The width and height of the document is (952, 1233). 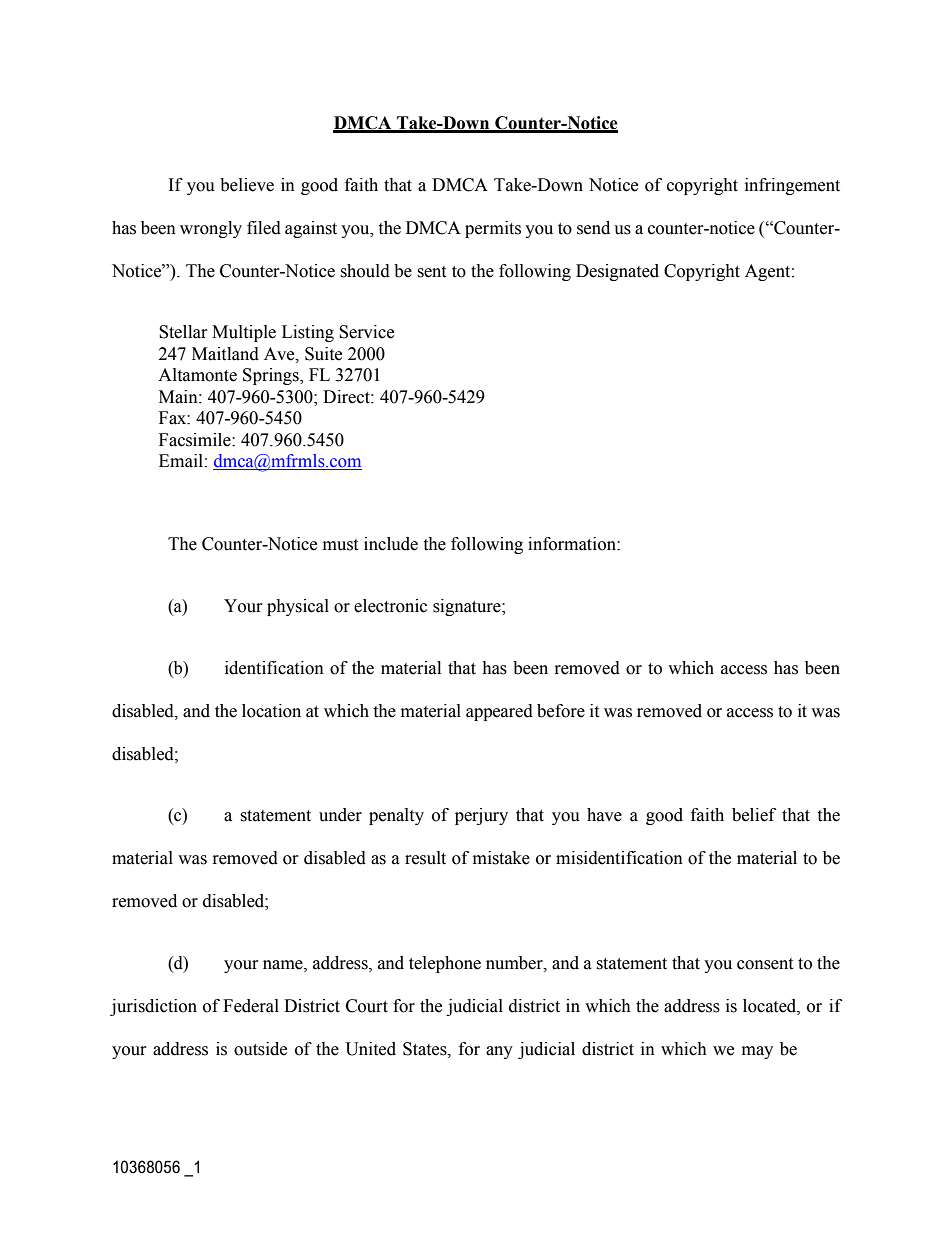 What do you see at coordinates (390, 606) in the document?
I see `electronic` at bounding box center [390, 606].
